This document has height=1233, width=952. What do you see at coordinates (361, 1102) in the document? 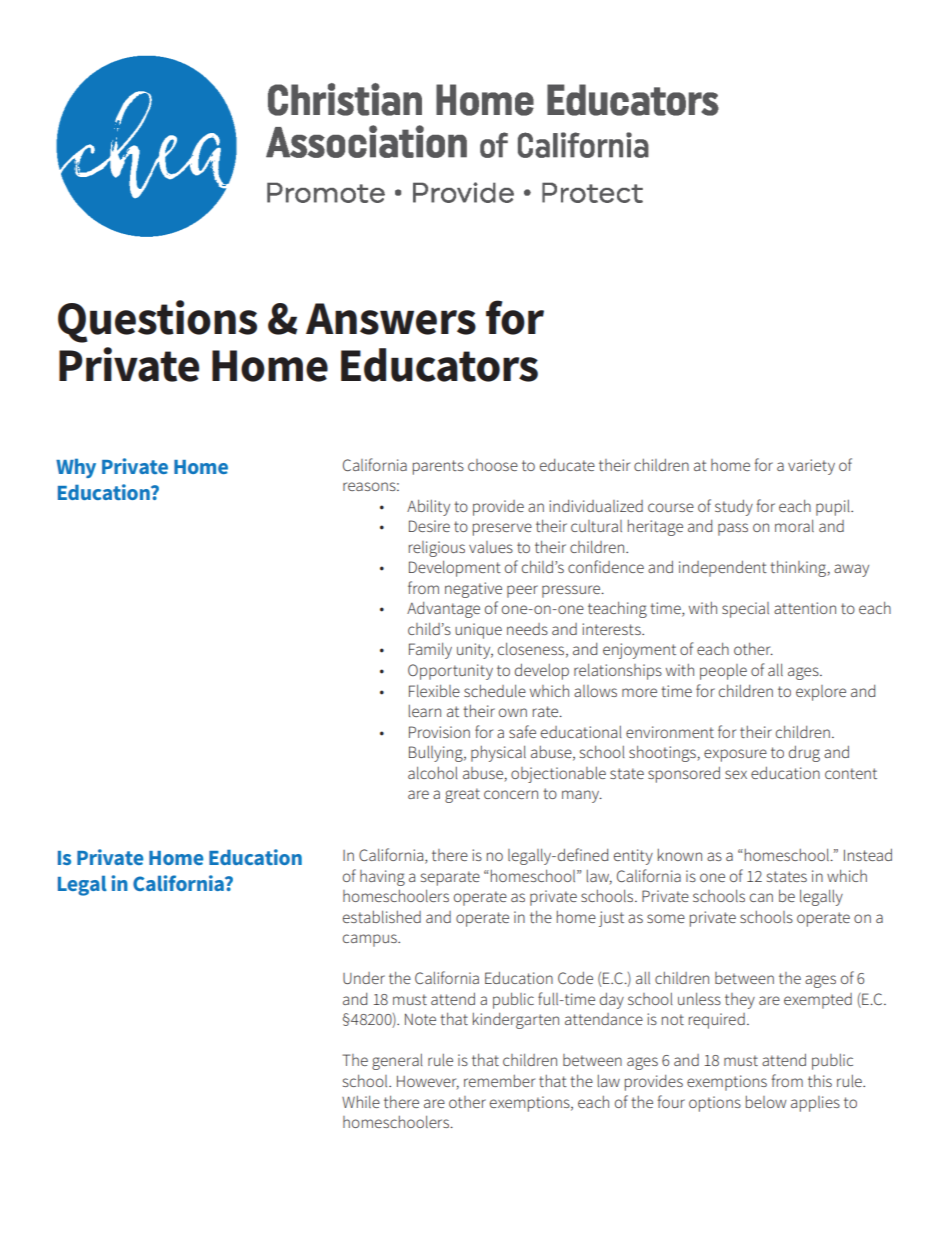
I see `While` at bounding box center [361, 1102].
